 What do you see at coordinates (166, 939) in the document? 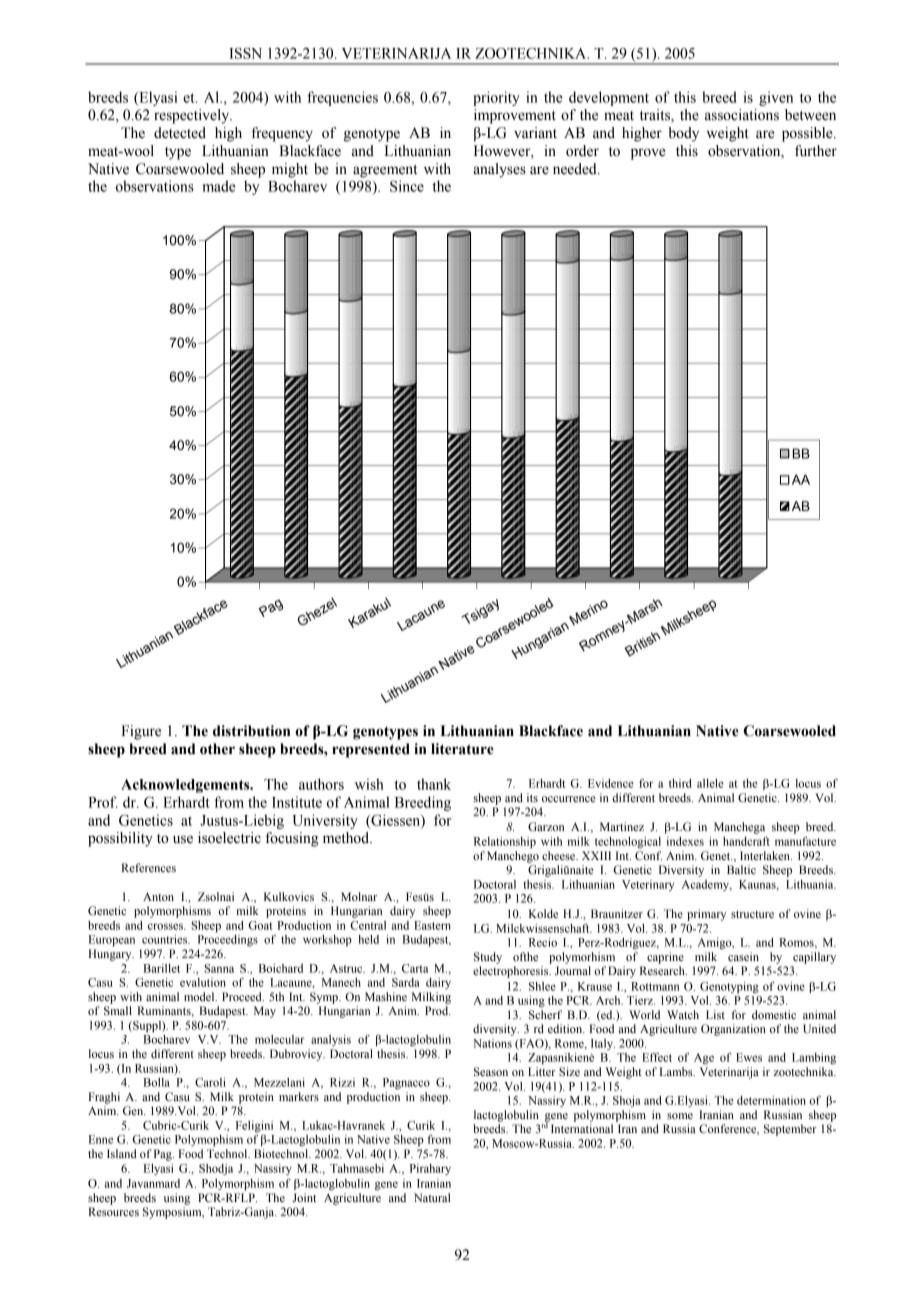
I see `countries` at bounding box center [166, 939].
